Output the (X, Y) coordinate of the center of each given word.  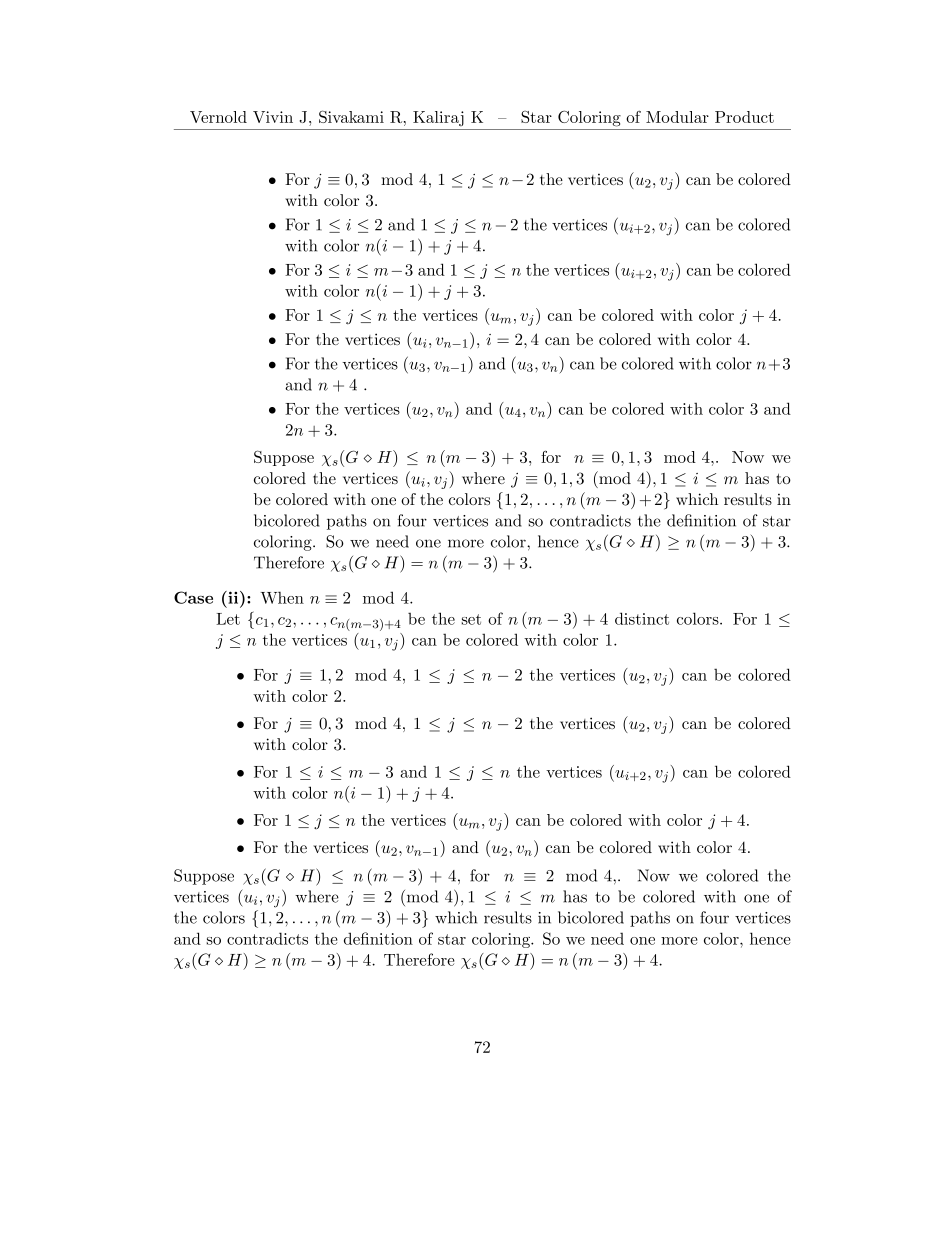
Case (193, 597)
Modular (677, 117)
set (471, 619)
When (282, 597)
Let (228, 619)
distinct (642, 618)
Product (744, 117)
